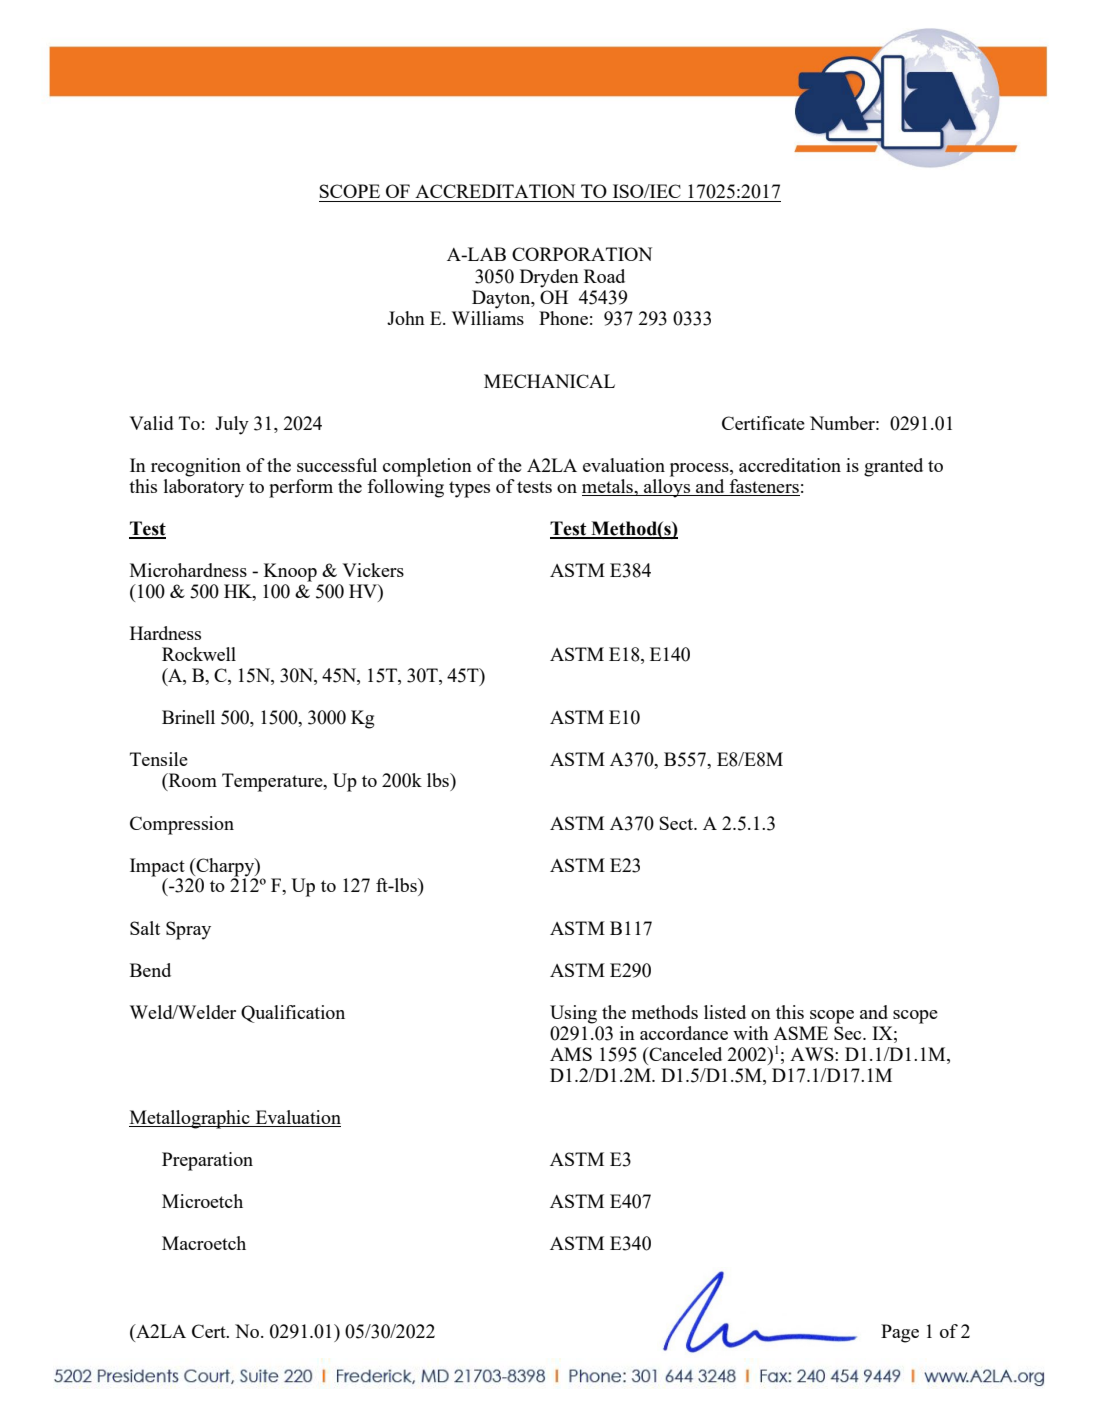 This screenshot has width=1100, height=1424. I want to click on ASME, so click(800, 1033).
